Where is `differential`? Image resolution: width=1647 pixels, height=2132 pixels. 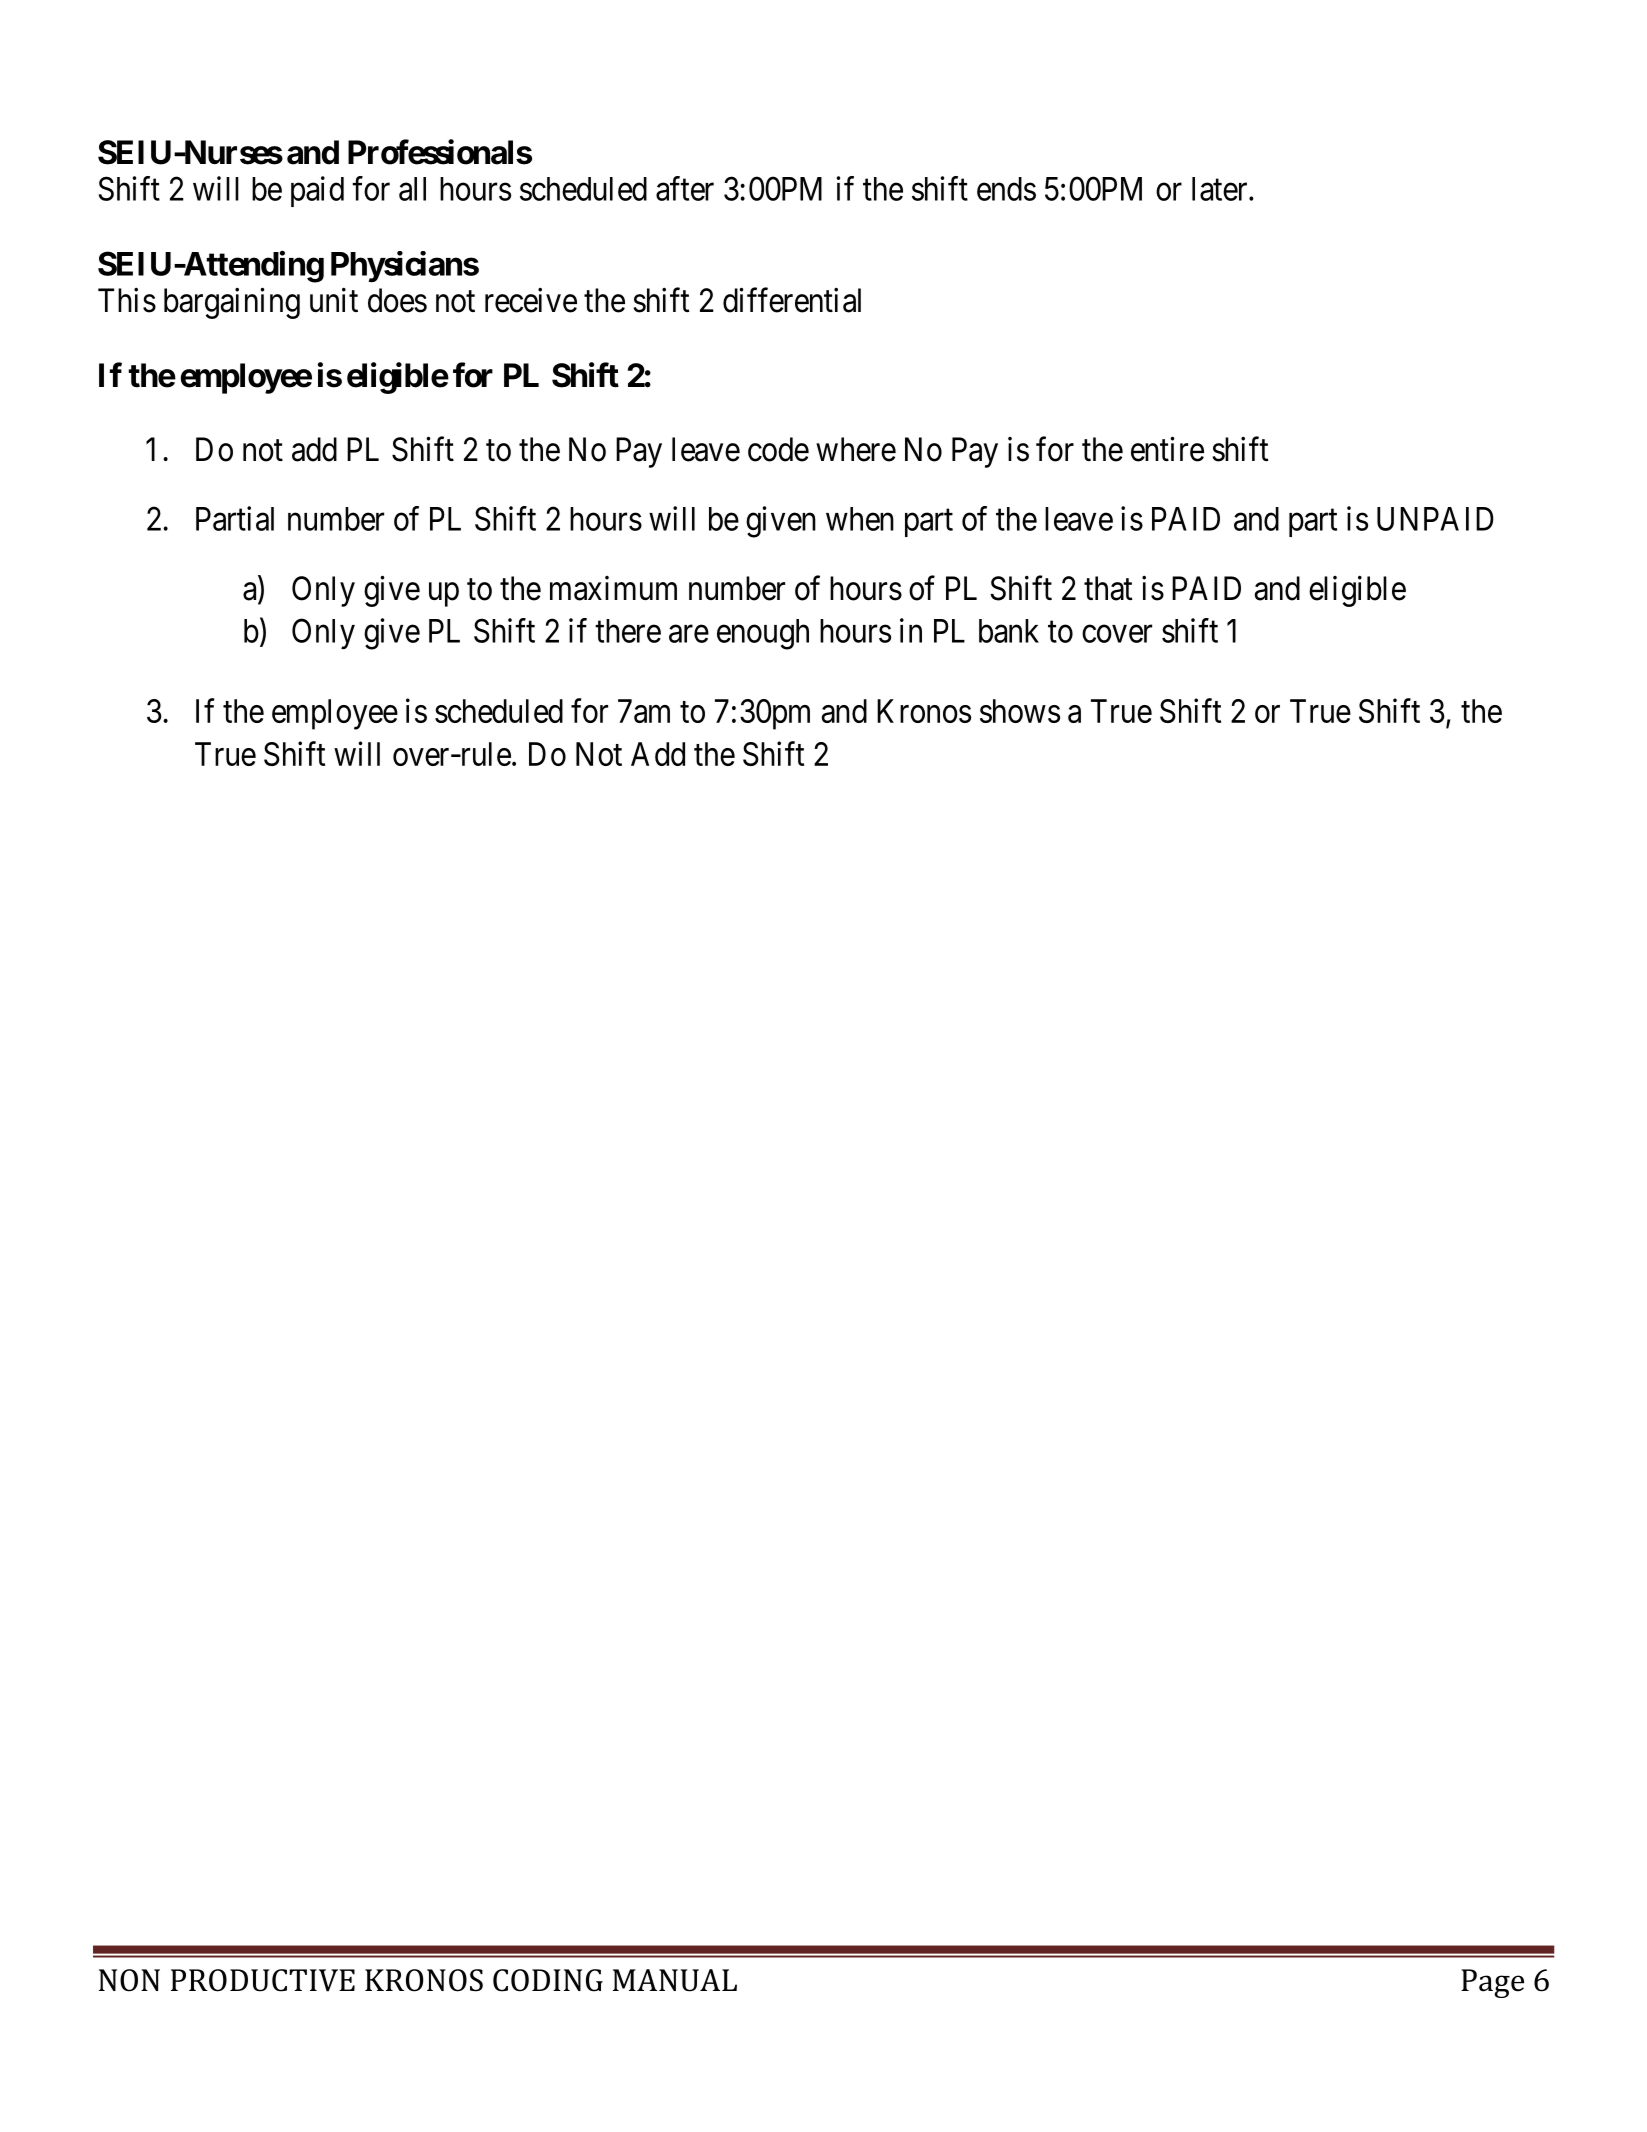
differential is located at coordinates (792, 300).
